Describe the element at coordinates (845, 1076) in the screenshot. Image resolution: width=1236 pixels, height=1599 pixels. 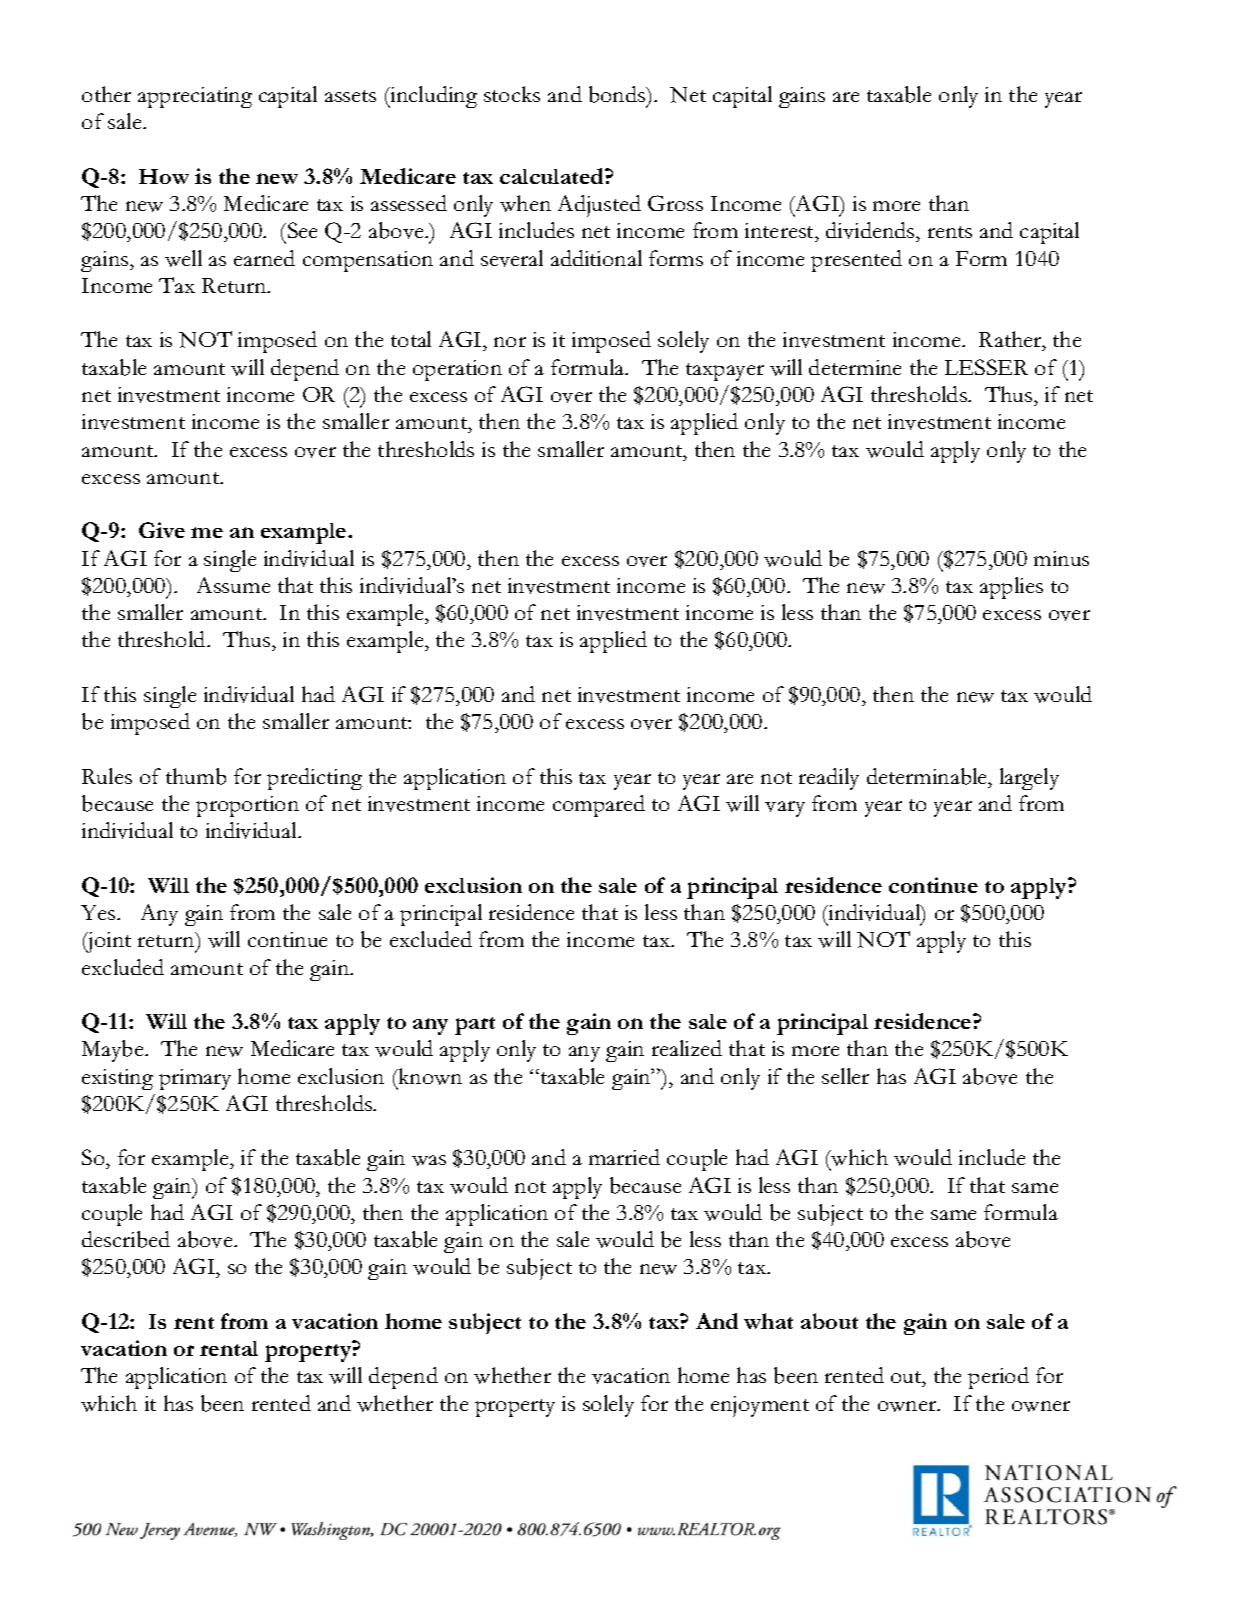
I see `seller` at that location.
